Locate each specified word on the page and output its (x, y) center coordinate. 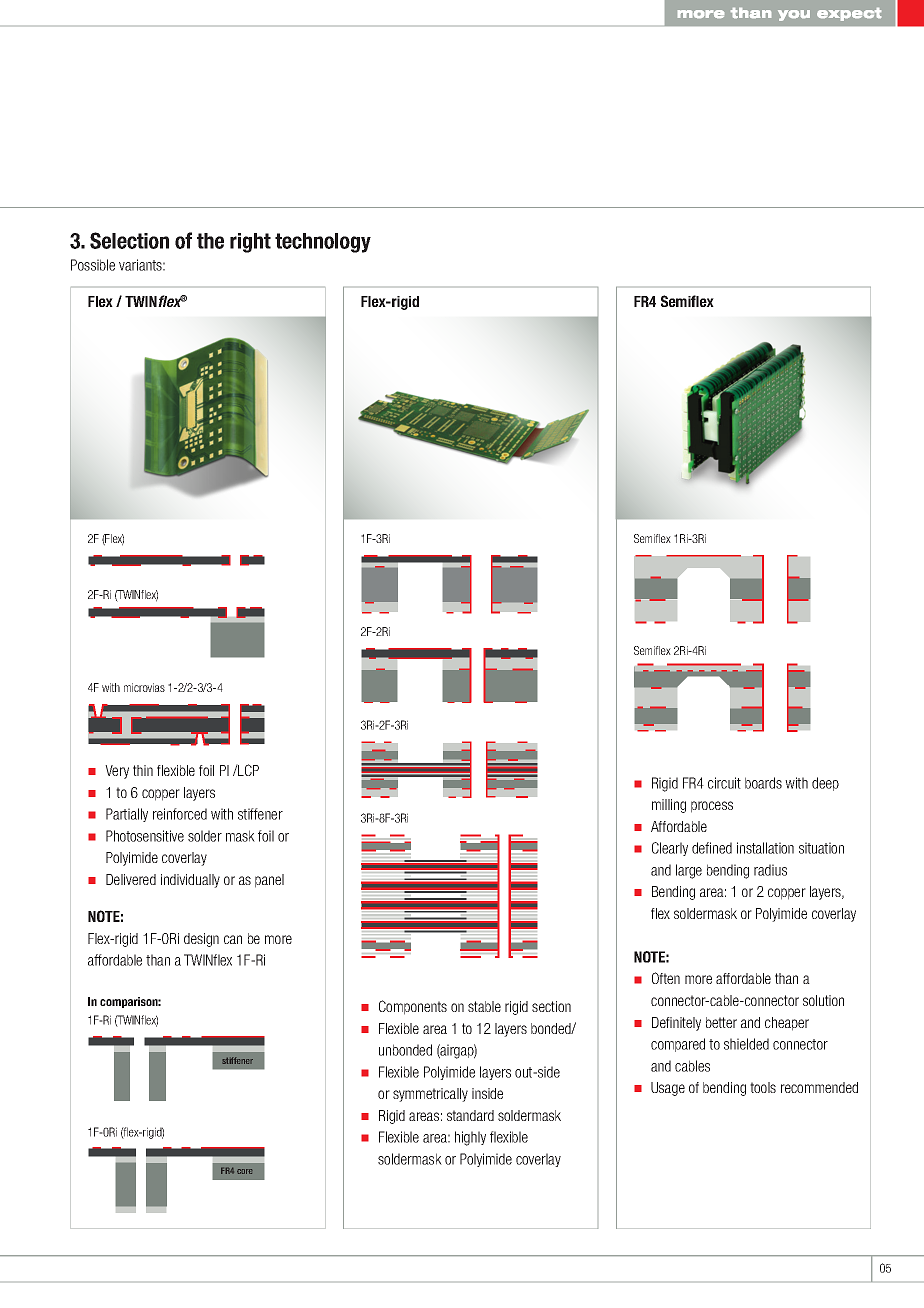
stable (484, 1006)
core (244, 1171)
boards (763, 783)
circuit (724, 783)
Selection (129, 240)
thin (143, 770)
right (250, 243)
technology (323, 243)
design (201, 940)
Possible (93, 265)
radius (770, 870)
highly (470, 1138)
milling (669, 806)
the (210, 241)
